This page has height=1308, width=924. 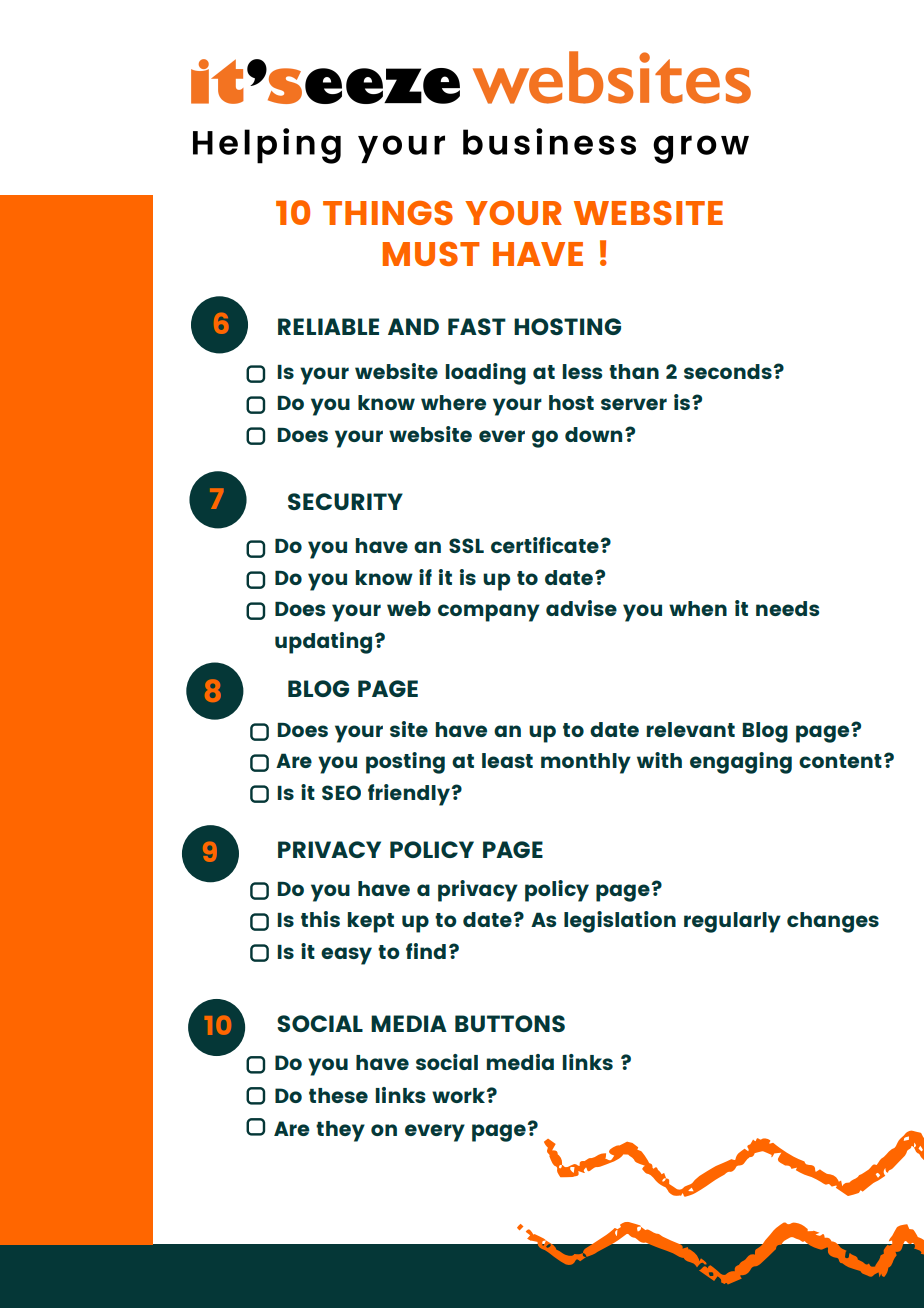 I want to click on server, so click(x=634, y=404).
